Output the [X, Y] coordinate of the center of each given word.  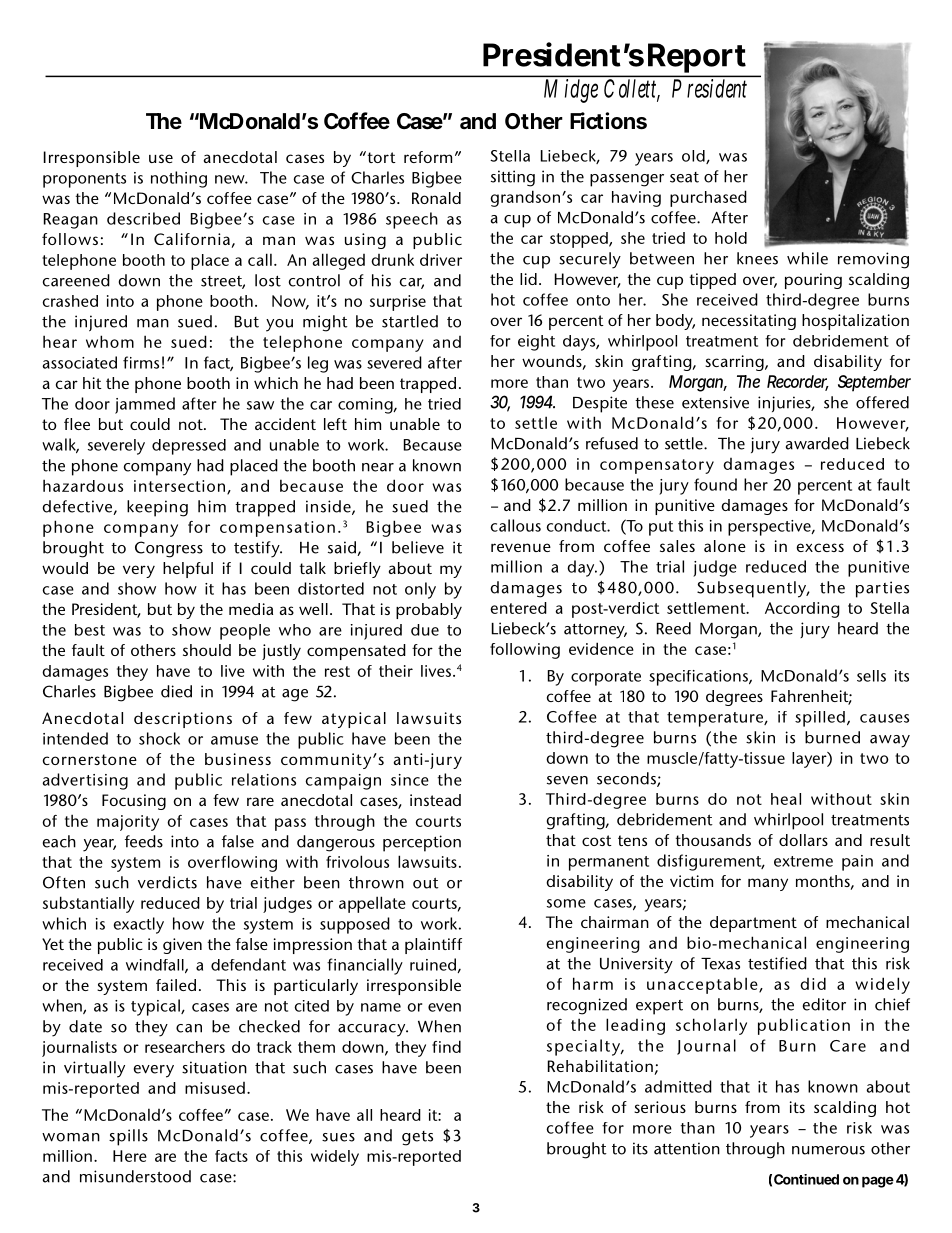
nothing [179, 179]
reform [428, 157]
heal [786, 799]
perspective [770, 528]
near [378, 467]
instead [435, 800]
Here [130, 1156]
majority [128, 823]
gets [417, 1138]
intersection [181, 487]
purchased [708, 198]
